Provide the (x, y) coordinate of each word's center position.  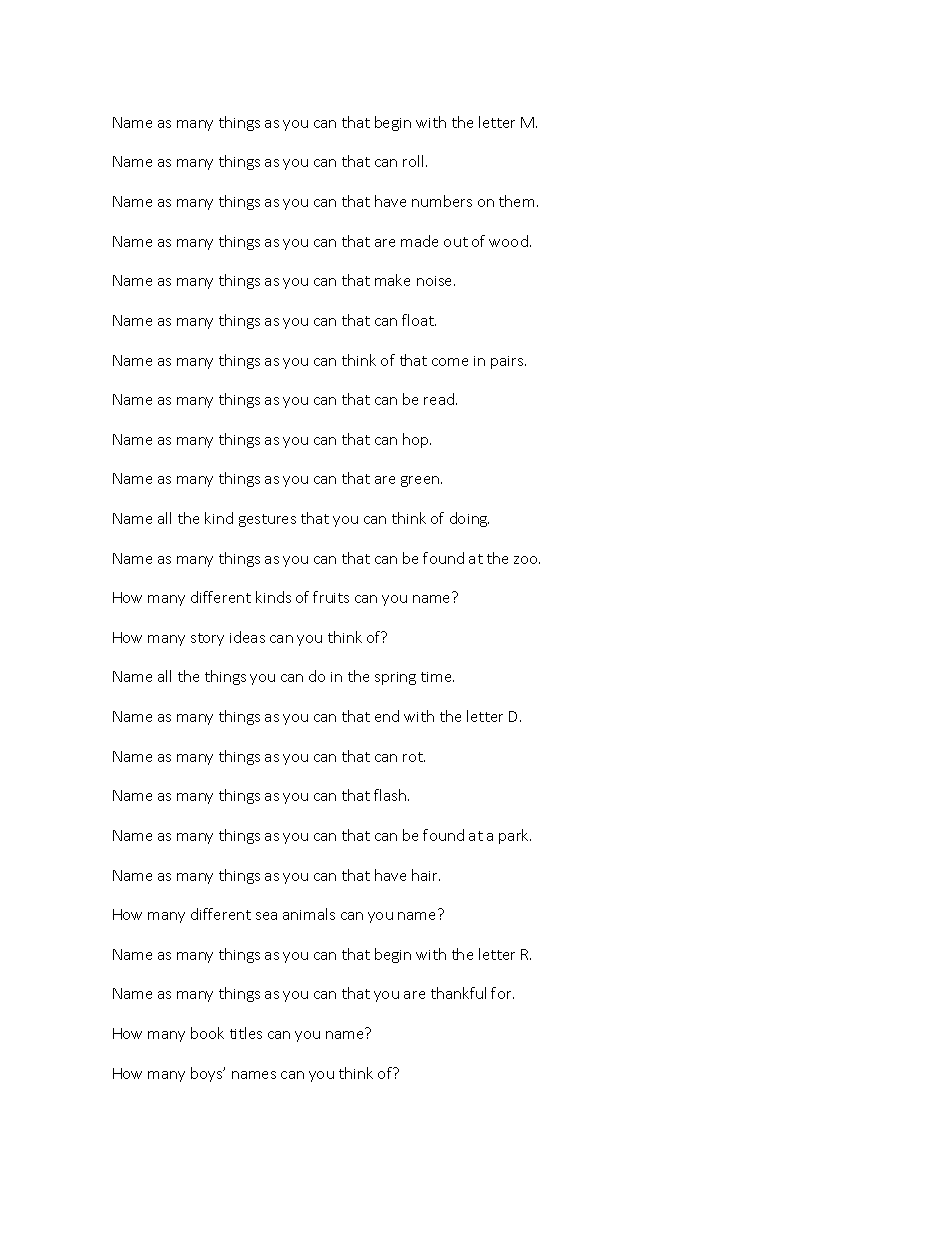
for (502, 993)
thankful (458, 993)
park (515, 836)
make (392, 280)
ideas (247, 637)
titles (246, 1033)
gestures (267, 520)
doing (469, 519)
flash (390, 795)
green (421, 481)
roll (415, 161)
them (516, 201)
